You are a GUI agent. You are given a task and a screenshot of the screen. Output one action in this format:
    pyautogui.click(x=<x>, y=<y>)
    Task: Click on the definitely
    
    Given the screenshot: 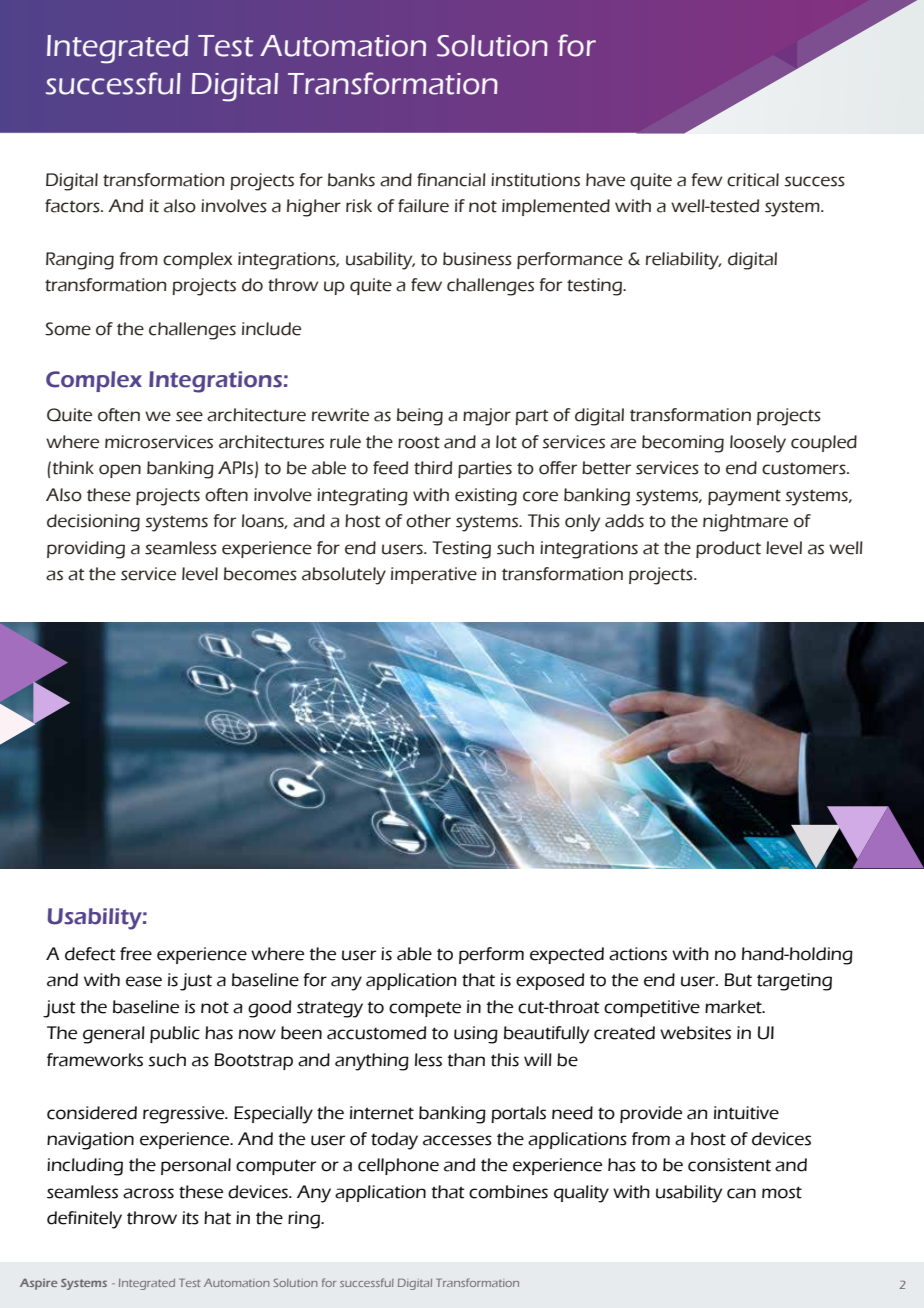 What is the action you would take?
    pyautogui.click(x=84, y=1220)
